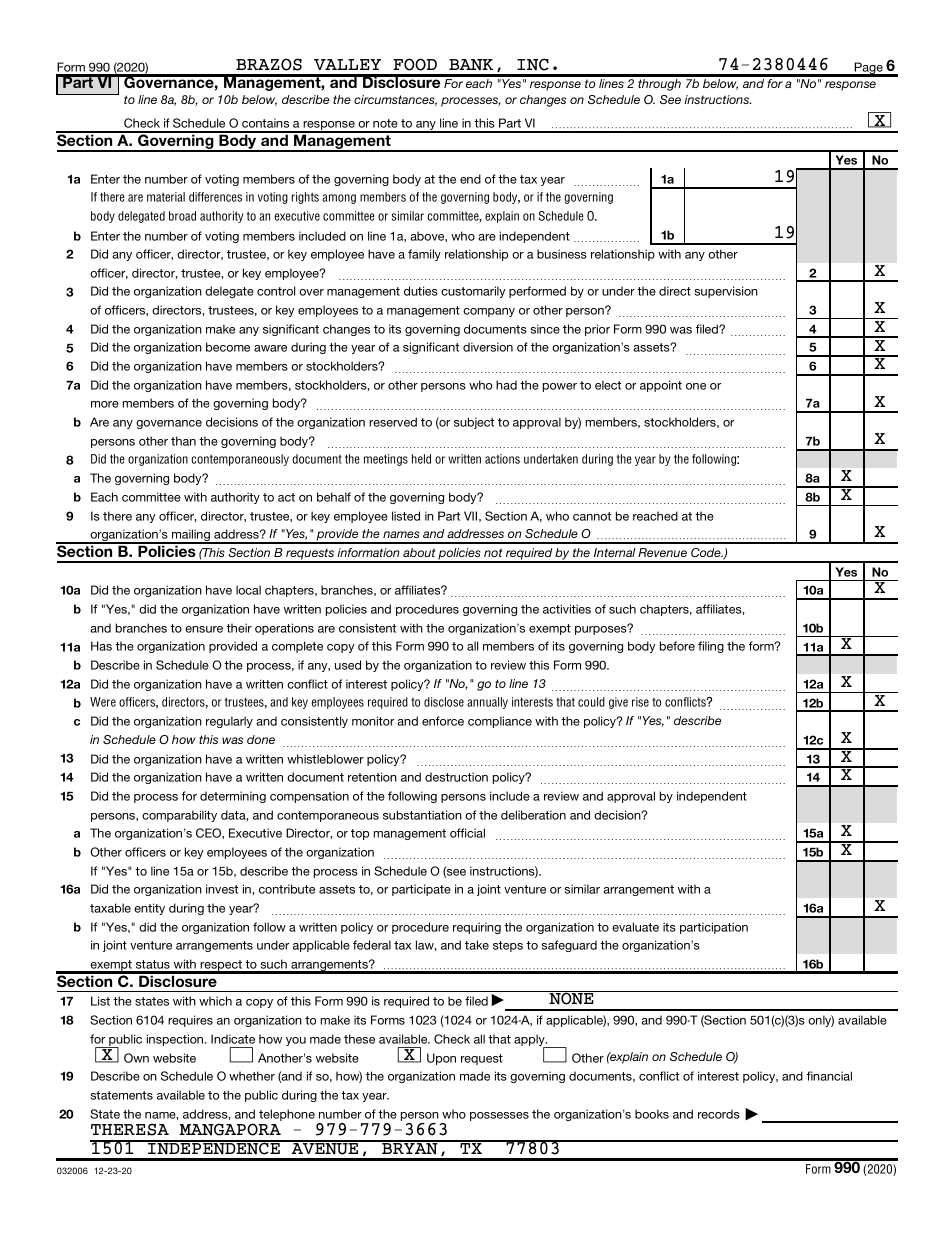 Image resolution: width=952 pixels, height=1233 pixels. What do you see at coordinates (726, 292) in the image?
I see `supervision` at bounding box center [726, 292].
